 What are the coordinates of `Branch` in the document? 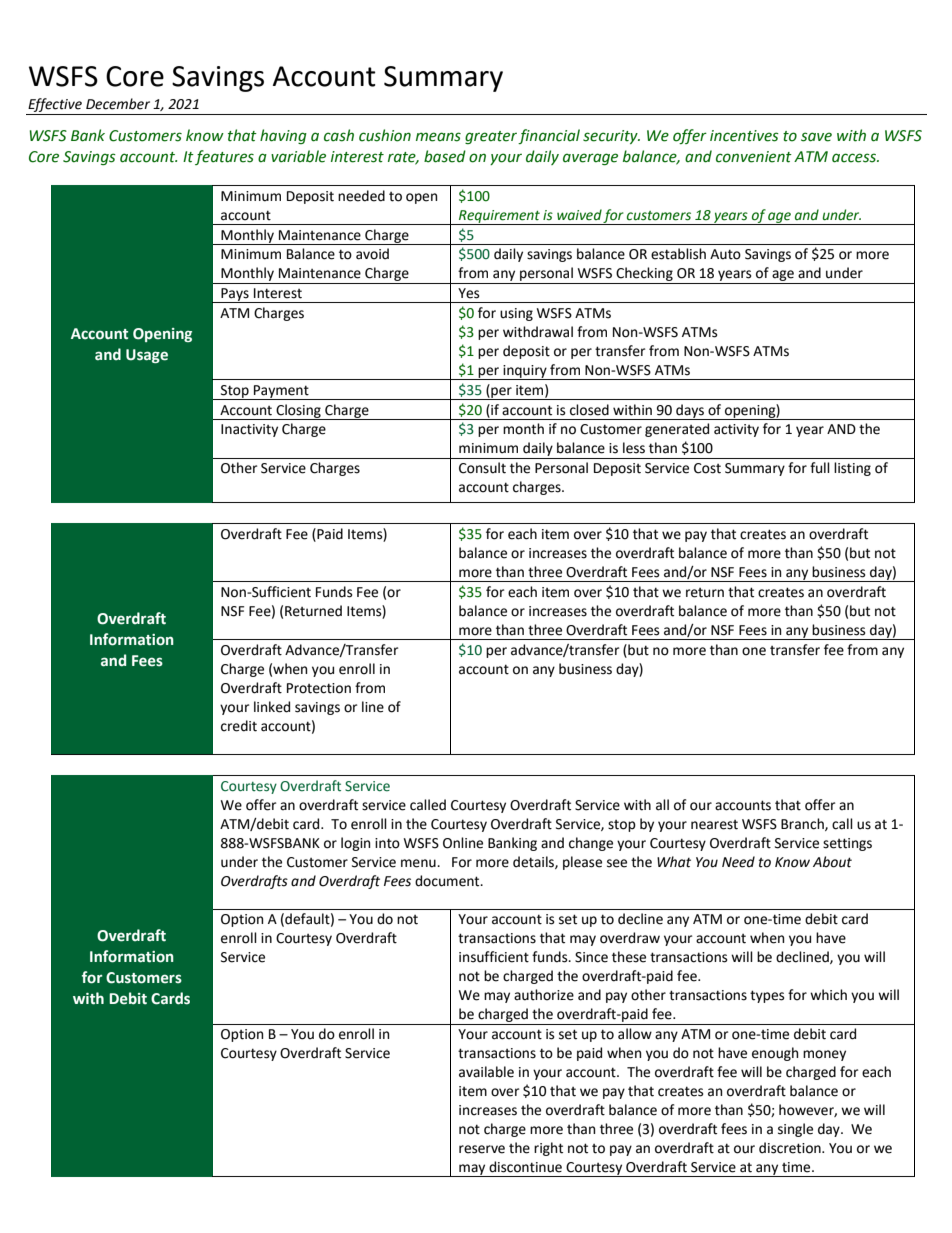 It's located at (803, 824).
